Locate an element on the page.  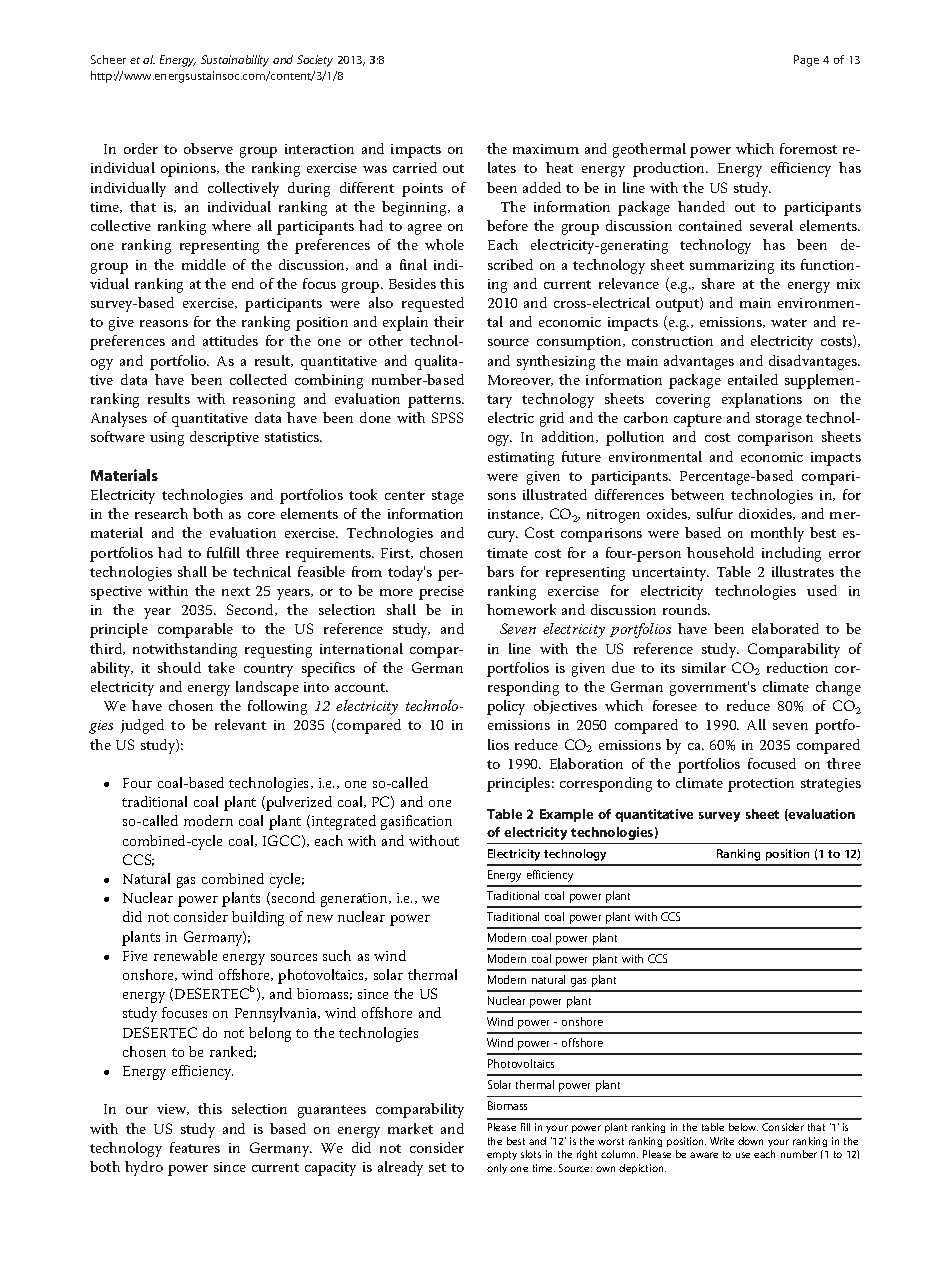
features is located at coordinates (195, 1147).
